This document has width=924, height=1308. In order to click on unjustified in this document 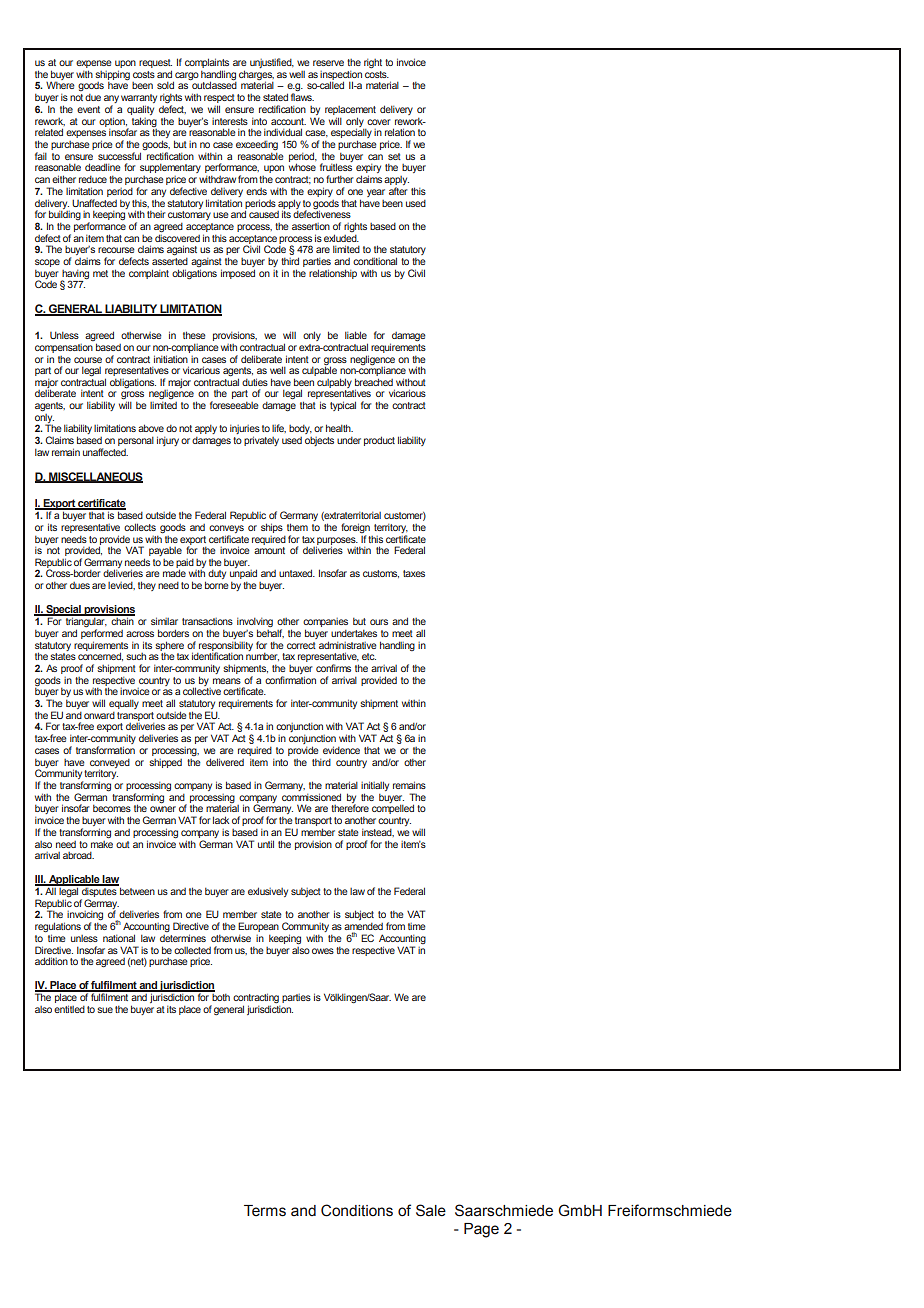, I will do `click(272, 63)`.
